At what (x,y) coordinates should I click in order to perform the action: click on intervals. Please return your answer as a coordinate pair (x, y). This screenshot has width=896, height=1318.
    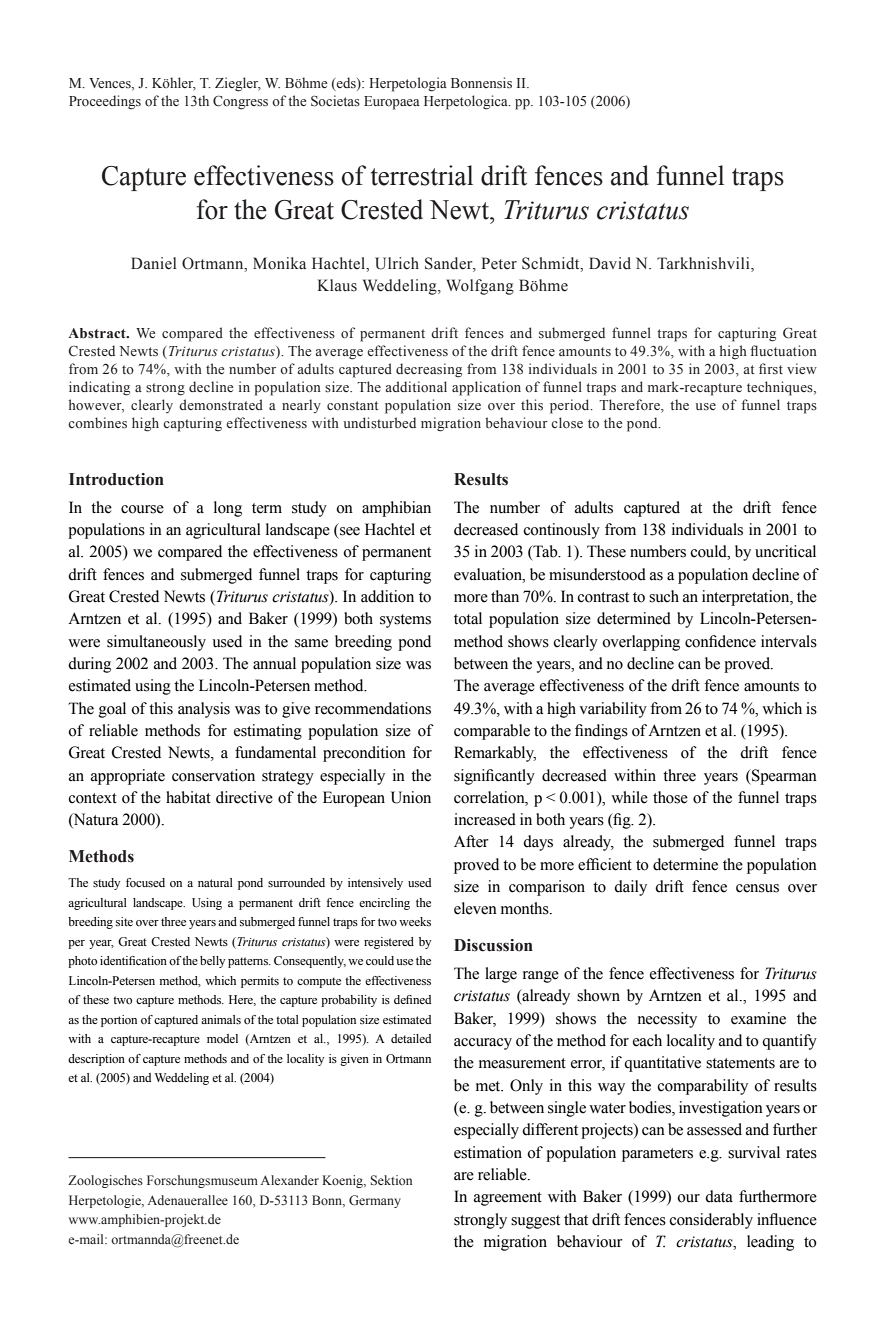
    Looking at the image, I should click on (789, 641).
